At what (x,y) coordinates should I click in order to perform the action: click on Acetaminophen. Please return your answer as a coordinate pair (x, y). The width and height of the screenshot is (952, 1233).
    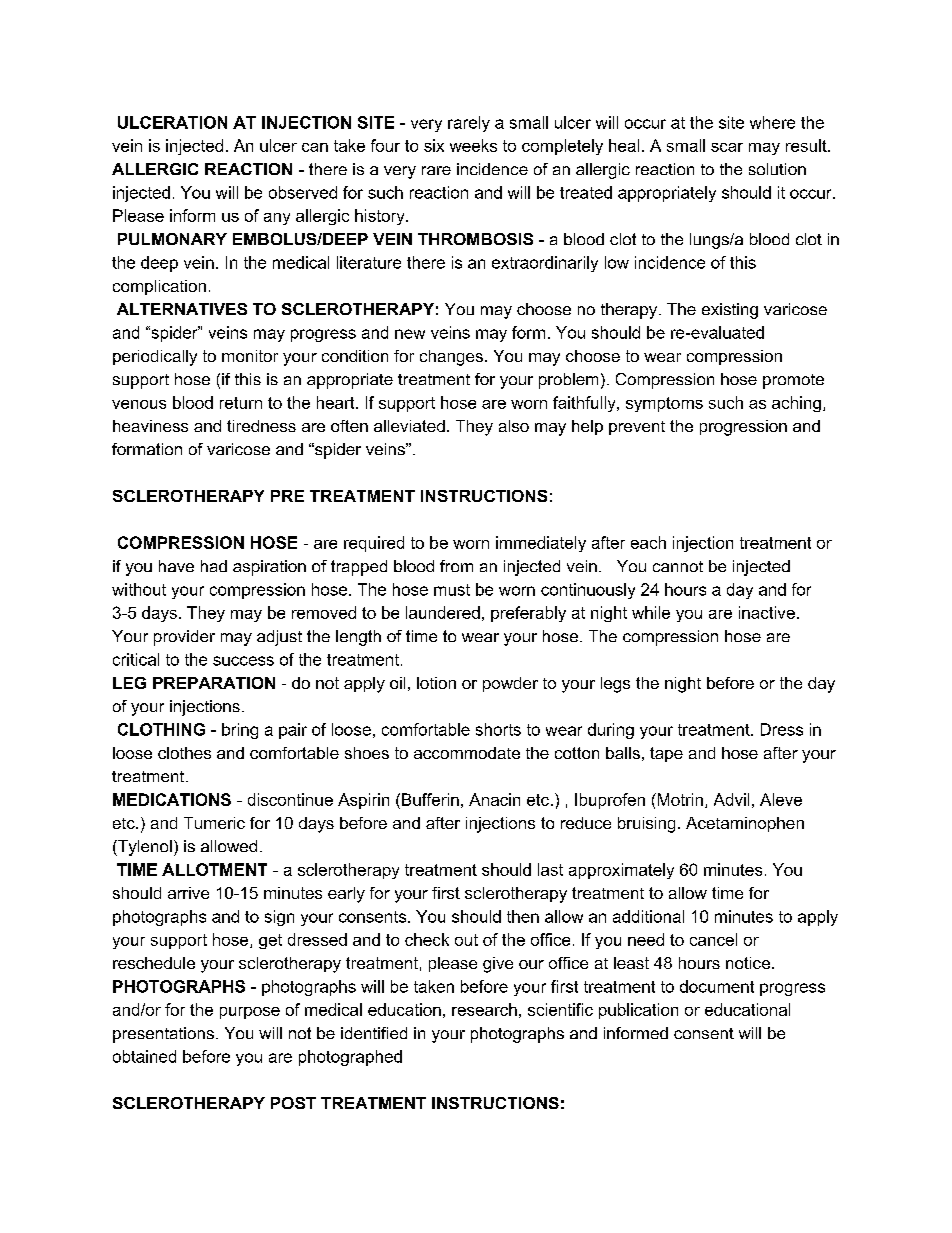
    Looking at the image, I should click on (745, 824).
